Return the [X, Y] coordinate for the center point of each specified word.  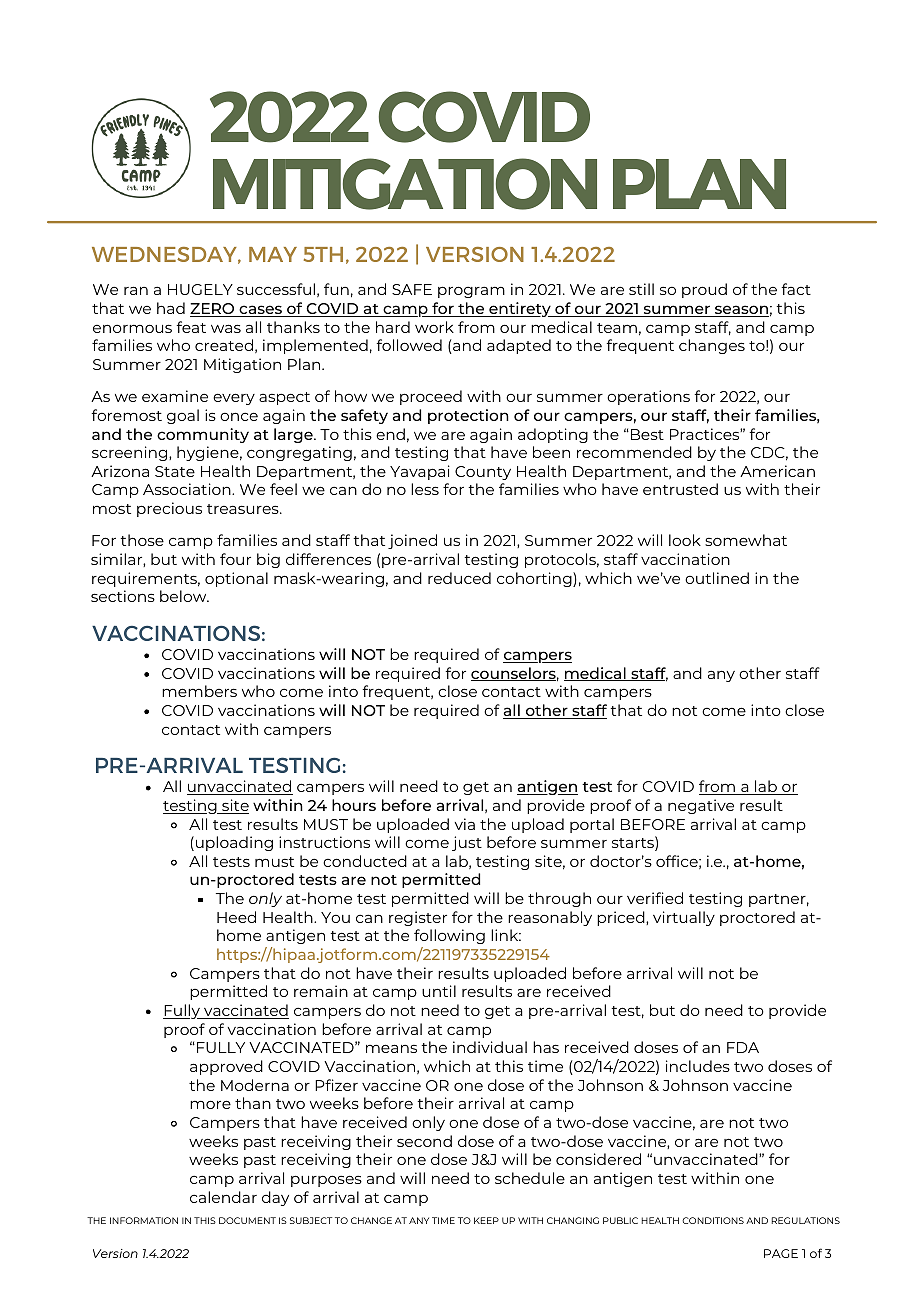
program [471, 292]
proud [704, 290]
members [199, 691]
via [465, 824]
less [425, 489]
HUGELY [200, 289]
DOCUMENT [247, 1220]
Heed [236, 917]
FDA [743, 1047]
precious [169, 509]
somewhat [746, 540]
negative [701, 806]
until [439, 991]
